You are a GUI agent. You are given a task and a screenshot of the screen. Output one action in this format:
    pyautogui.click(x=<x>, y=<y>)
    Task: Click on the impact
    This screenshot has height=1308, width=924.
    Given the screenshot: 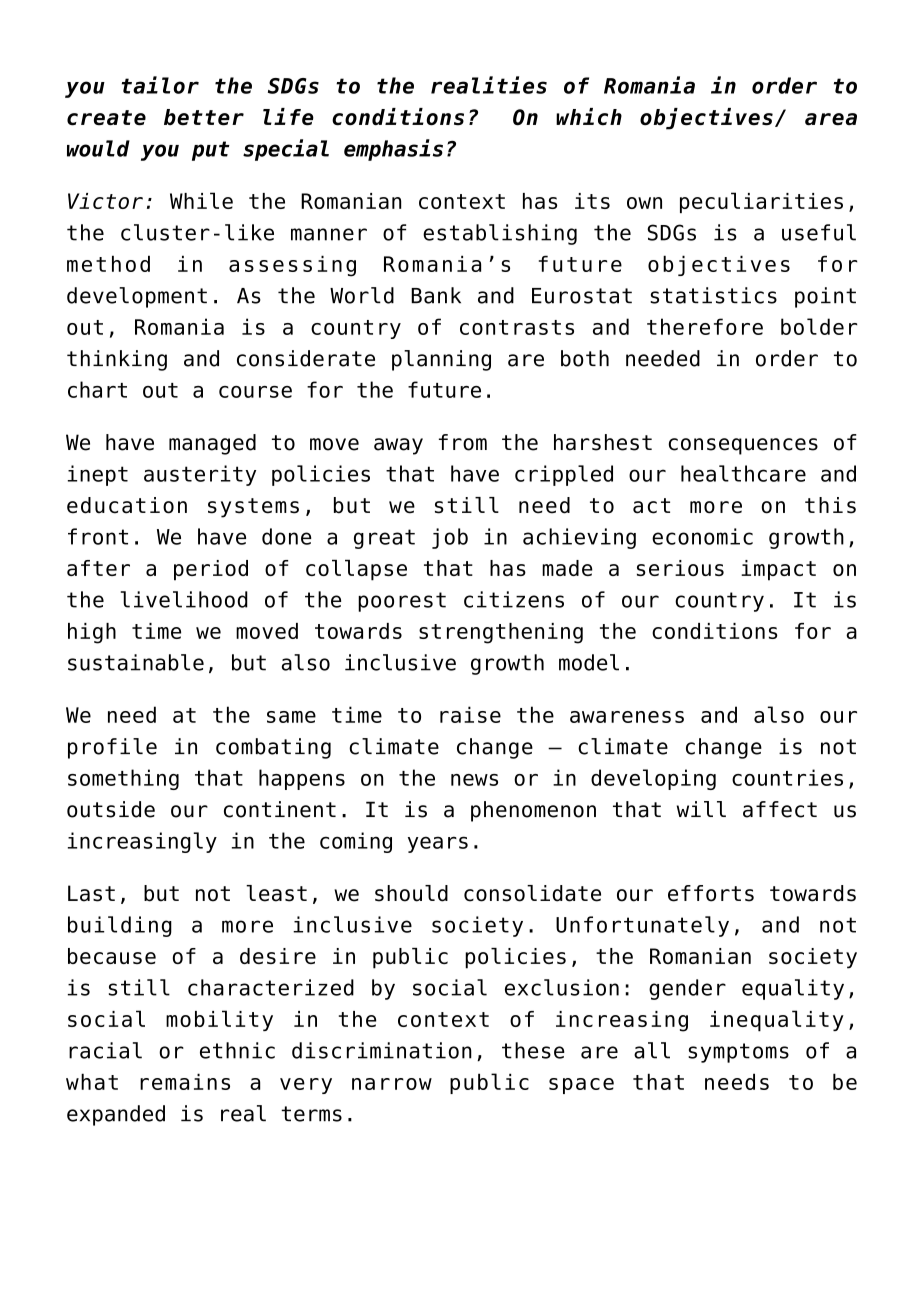 What is the action you would take?
    pyautogui.click(x=778, y=570)
